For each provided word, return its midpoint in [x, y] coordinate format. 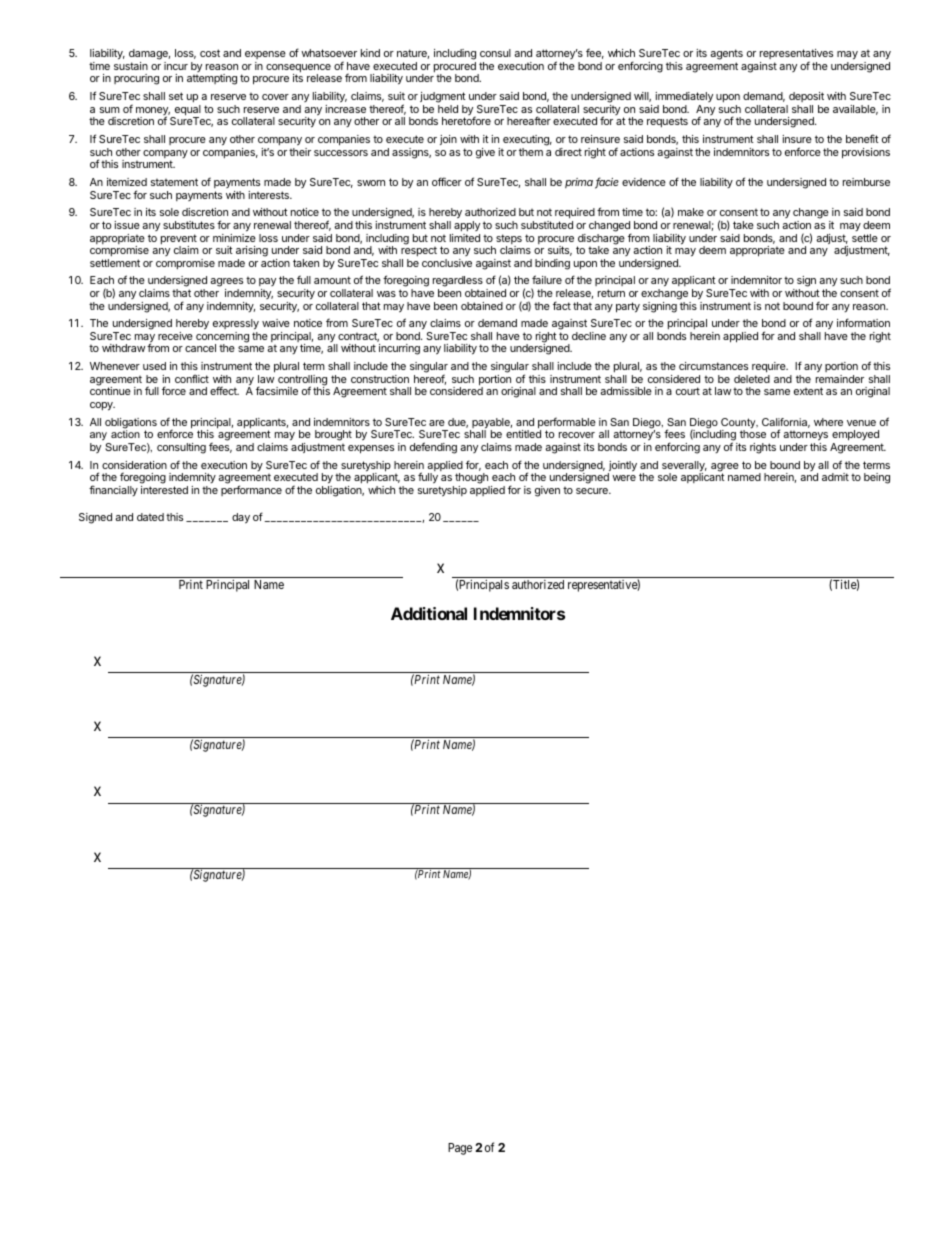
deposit [806, 97]
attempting [212, 79]
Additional [429, 613]
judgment [443, 97]
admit [835, 477]
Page [460, 1149]
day [241, 518]
